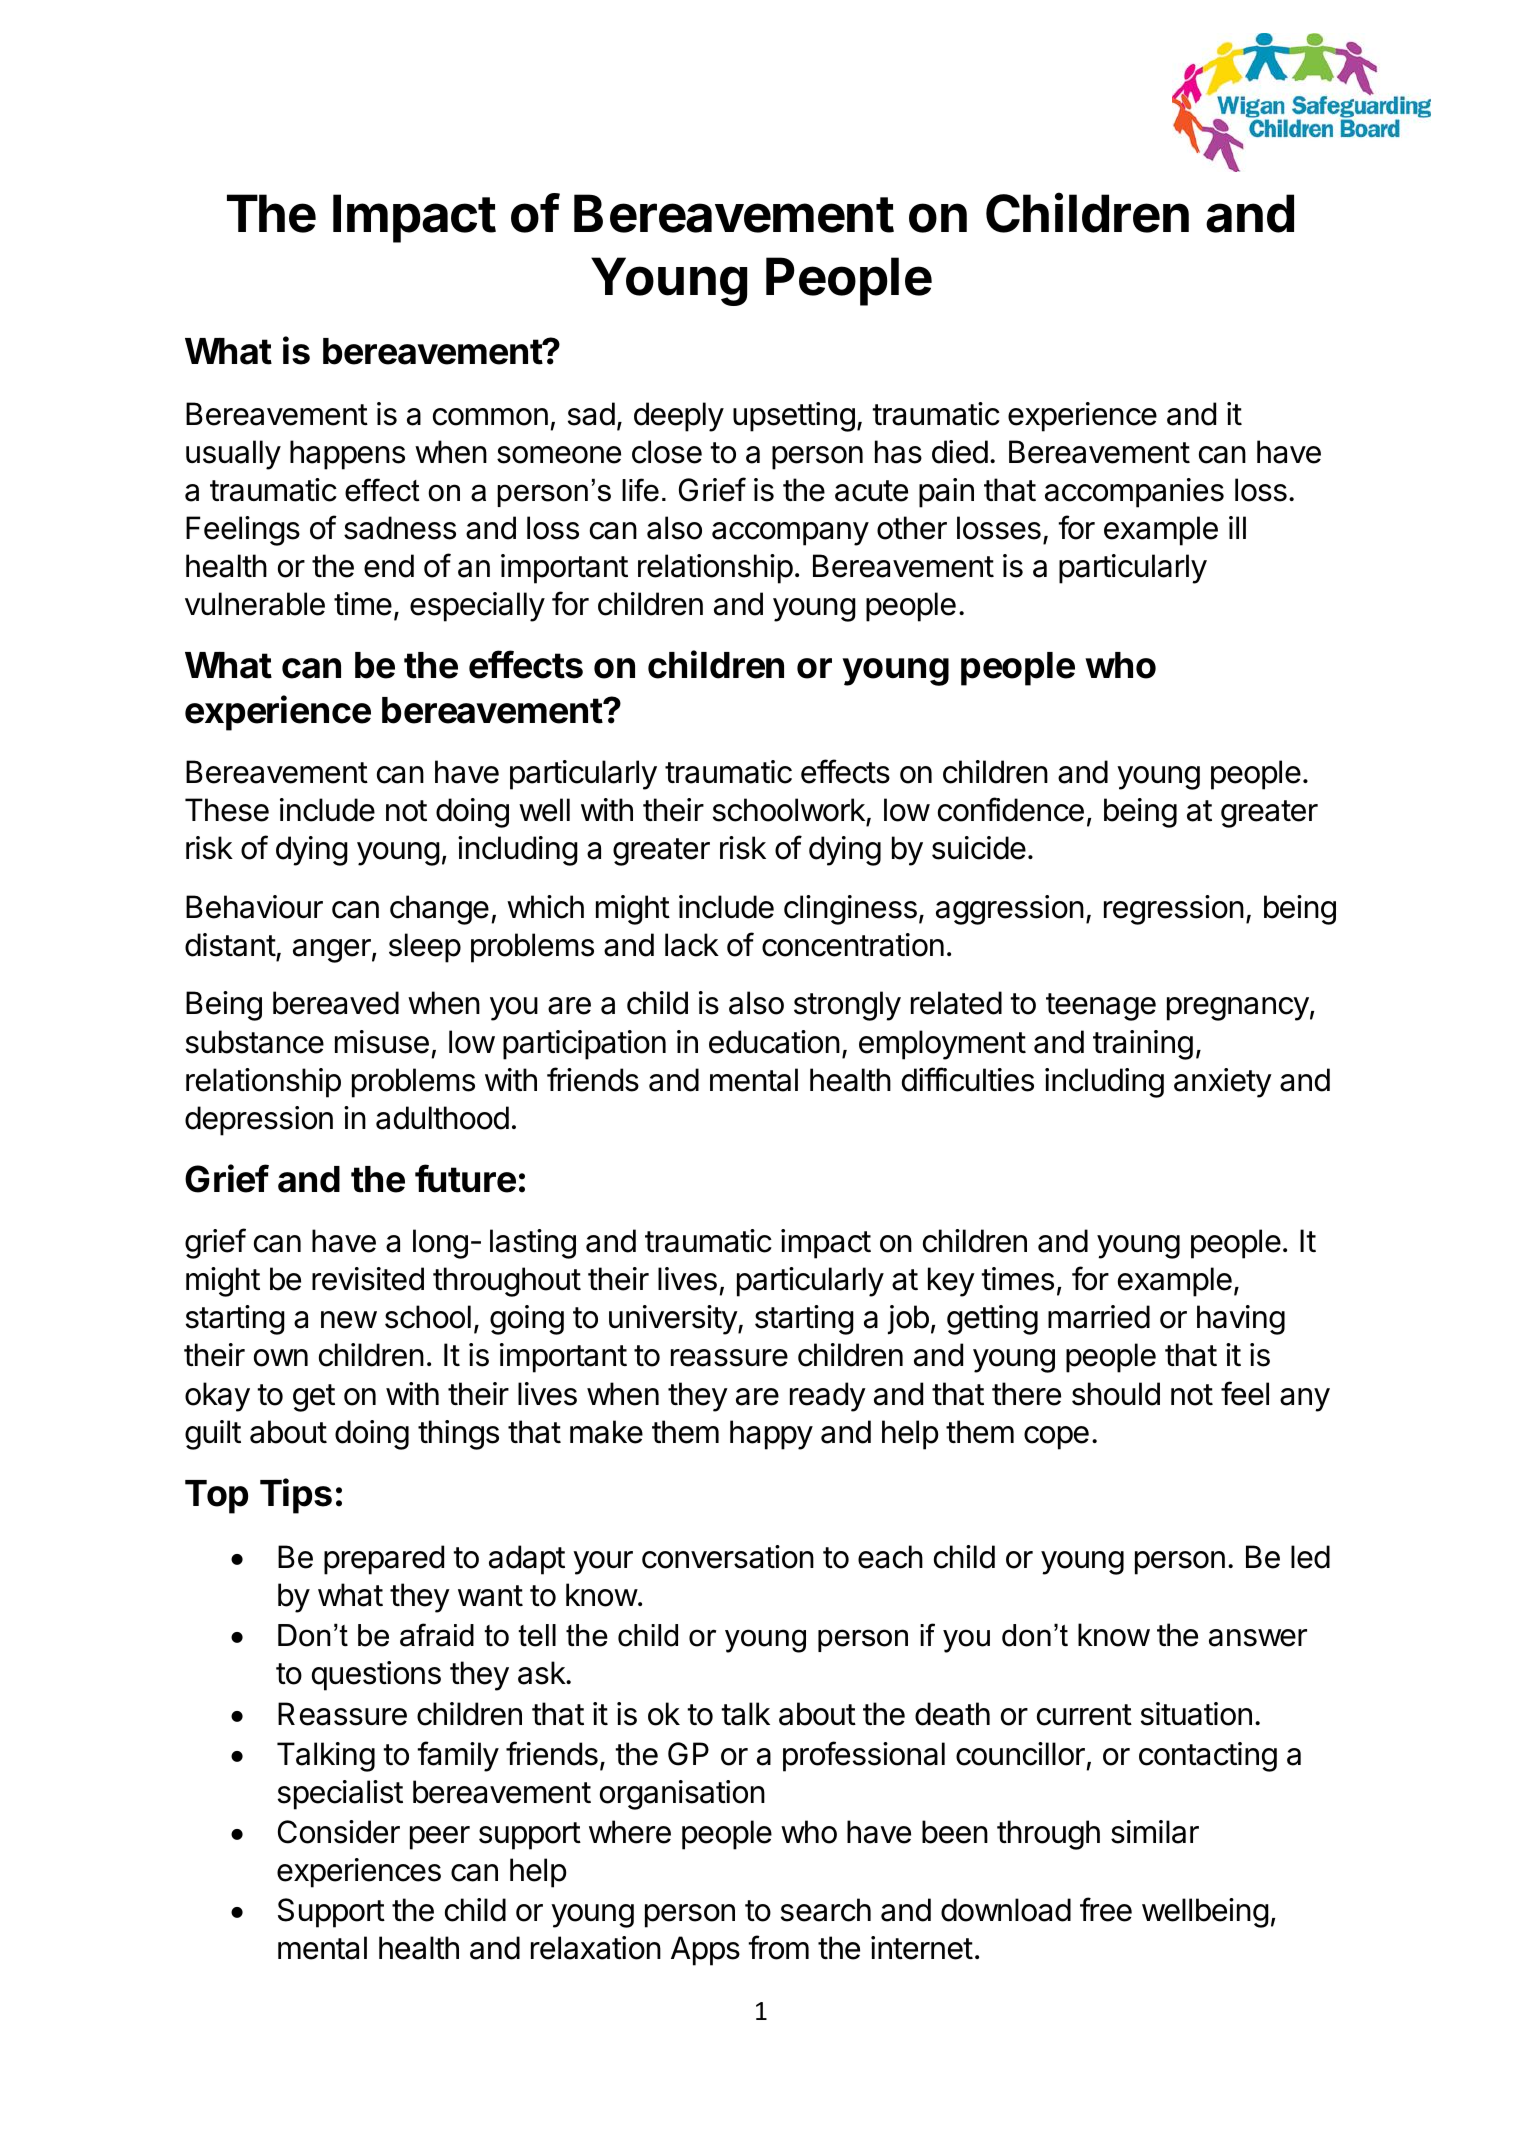 The width and height of the screenshot is (1522, 2153). I want to click on accompanies, so click(1134, 493).
